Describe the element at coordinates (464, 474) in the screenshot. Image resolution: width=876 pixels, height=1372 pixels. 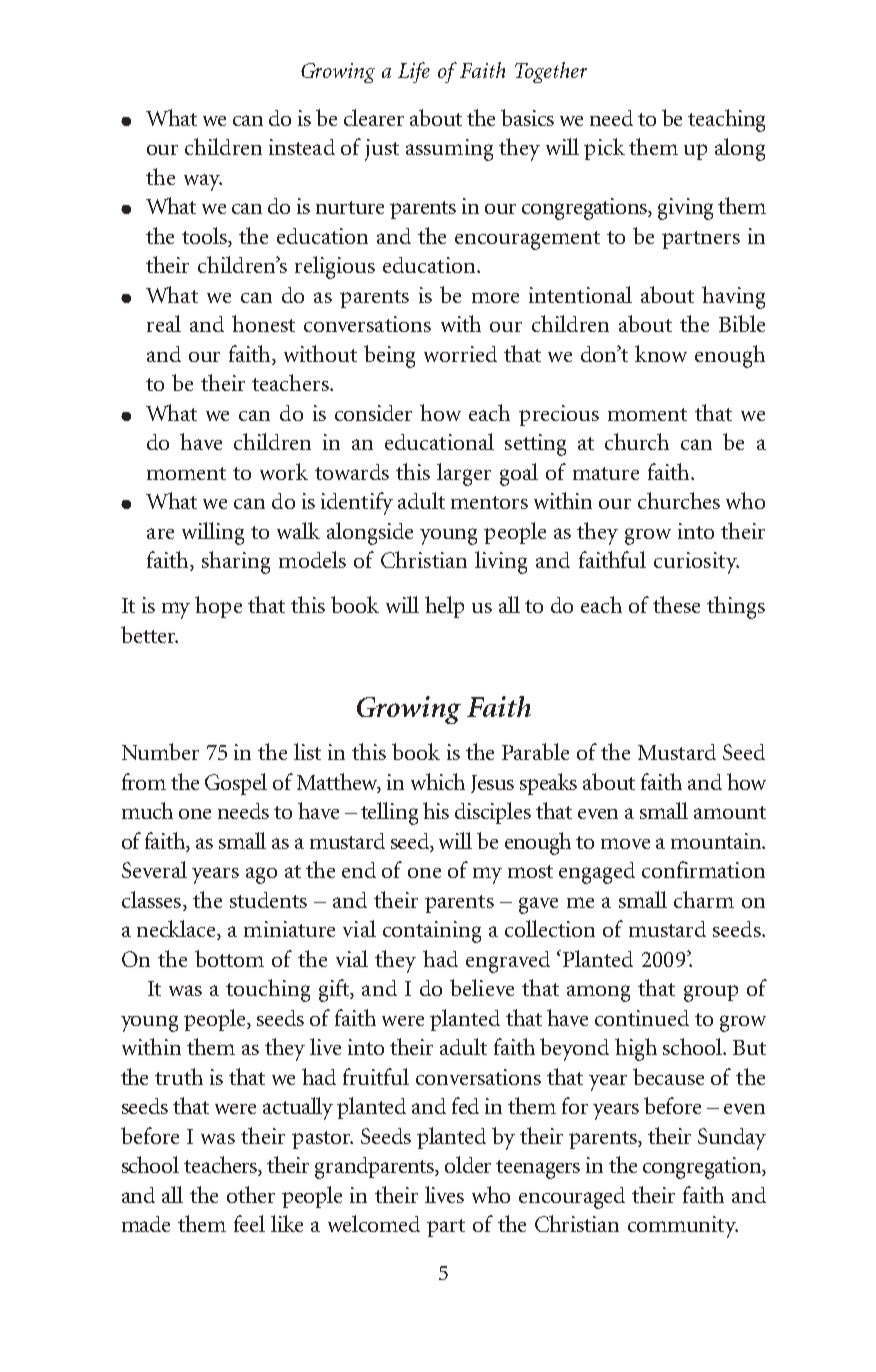
I see `larger` at that location.
